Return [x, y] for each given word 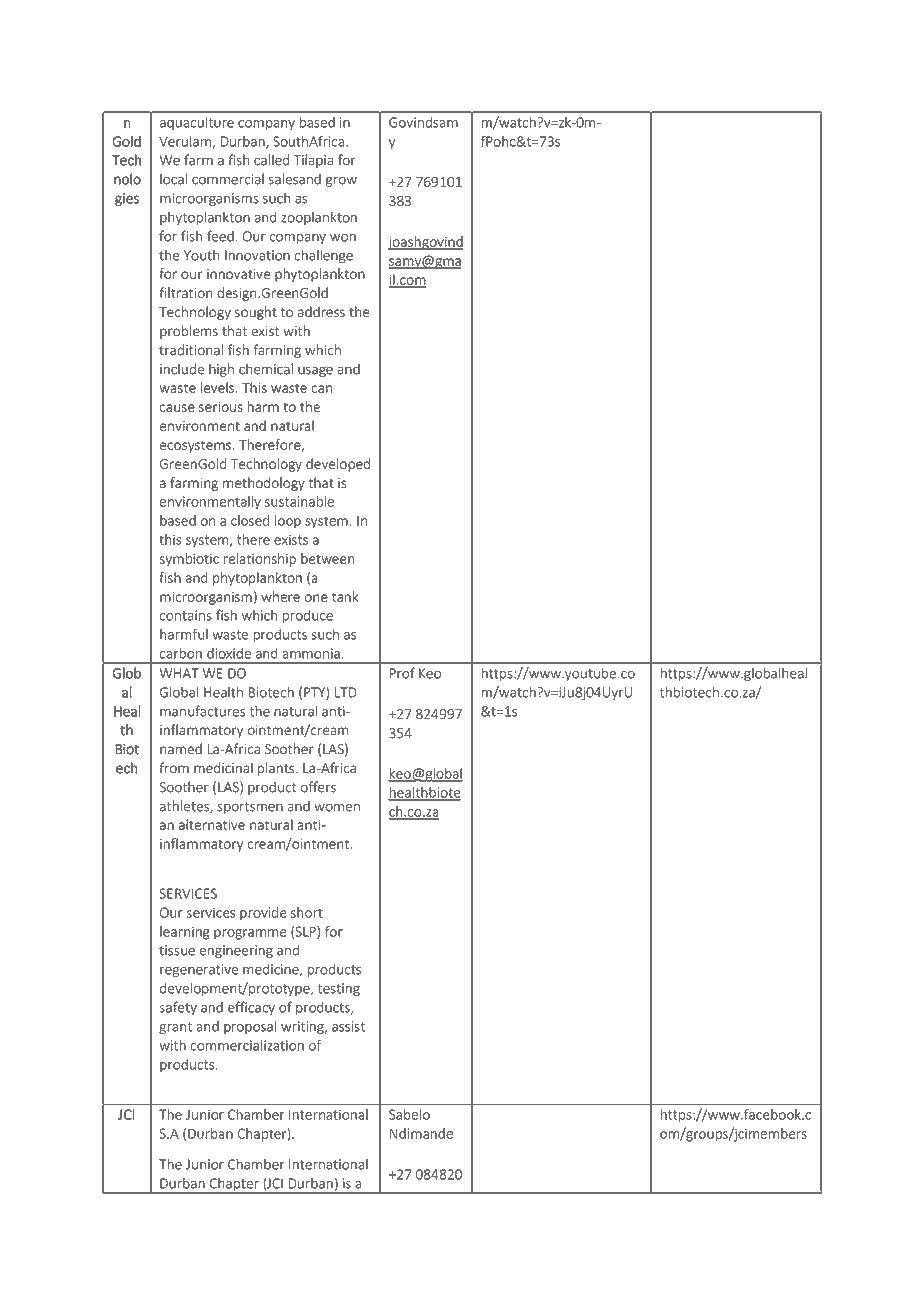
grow [341, 181]
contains [186, 615]
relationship [260, 560]
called [271, 160]
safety [178, 1008]
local [173, 179]
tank [345, 596]
